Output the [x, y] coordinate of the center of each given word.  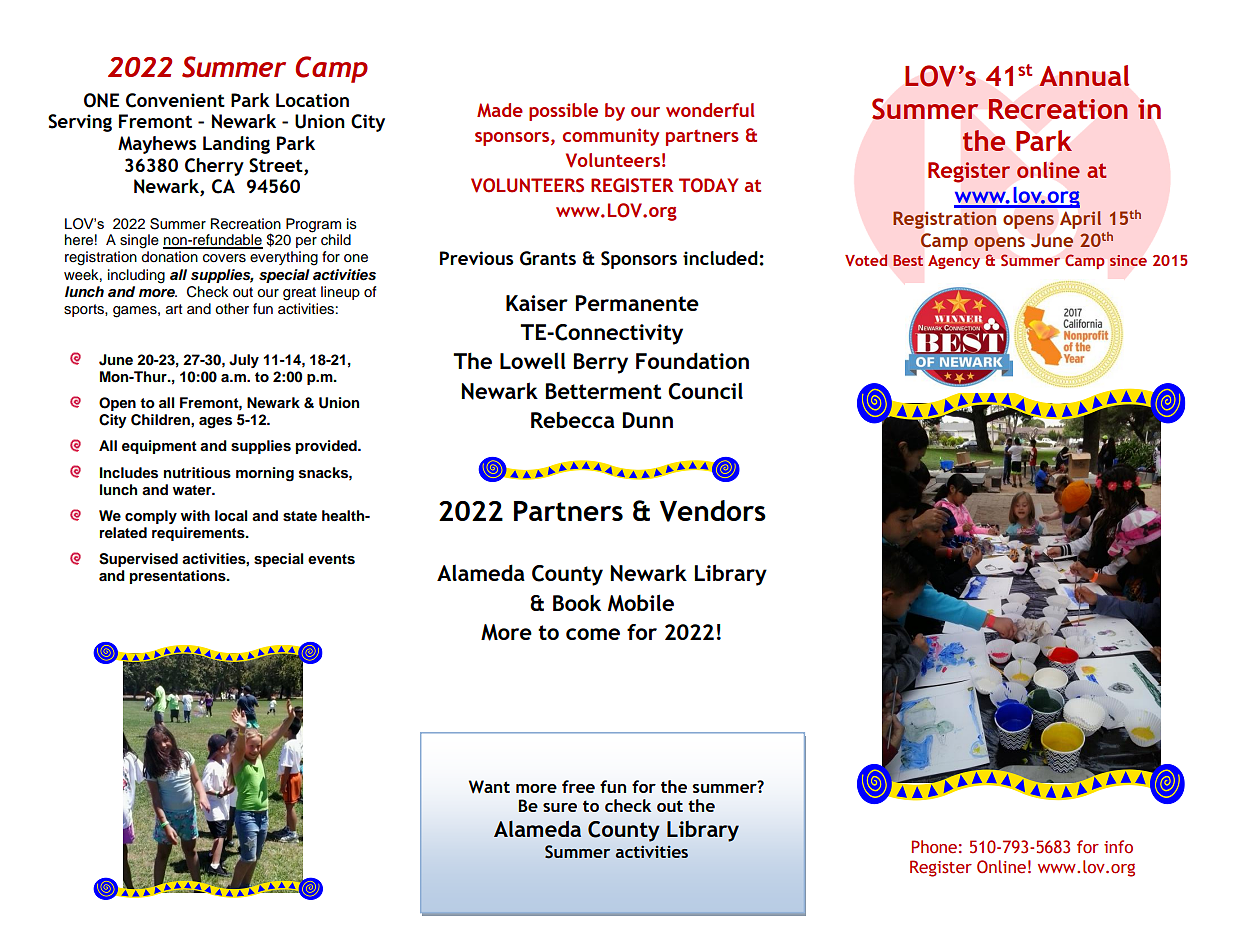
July [244, 361]
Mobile [641, 603]
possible [563, 112]
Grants [548, 258]
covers [224, 258]
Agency [954, 262]
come [593, 634]
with [195, 515]
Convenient [175, 100]
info [1118, 847]
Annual [1084, 75]
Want [489, 787]
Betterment [603, 391]
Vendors [713, 511]
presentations [178, 577]
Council [705, 391]
